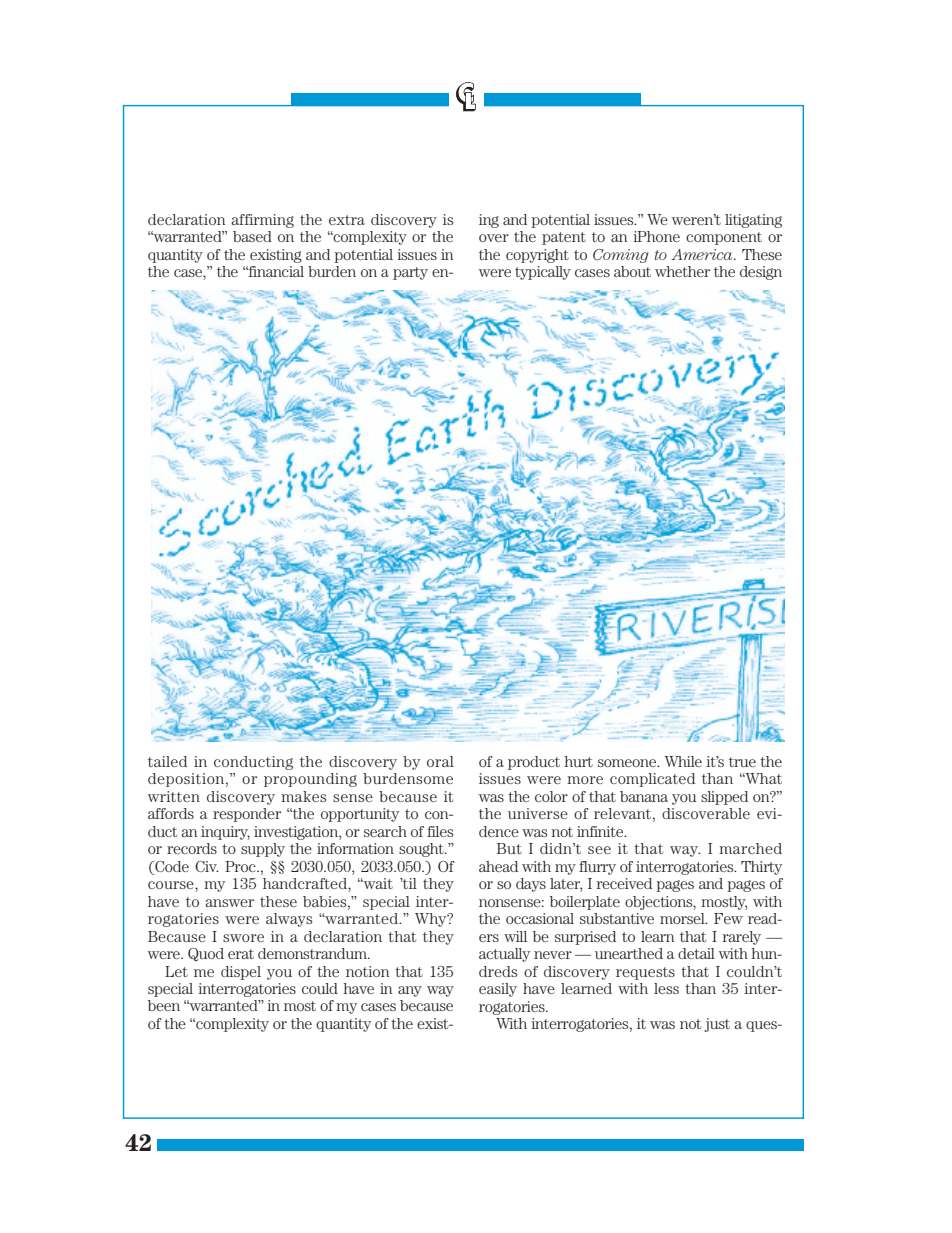  What do you see at coordinates (683, 761) in the document?
I see `While` at bounding box center [683, 761].
